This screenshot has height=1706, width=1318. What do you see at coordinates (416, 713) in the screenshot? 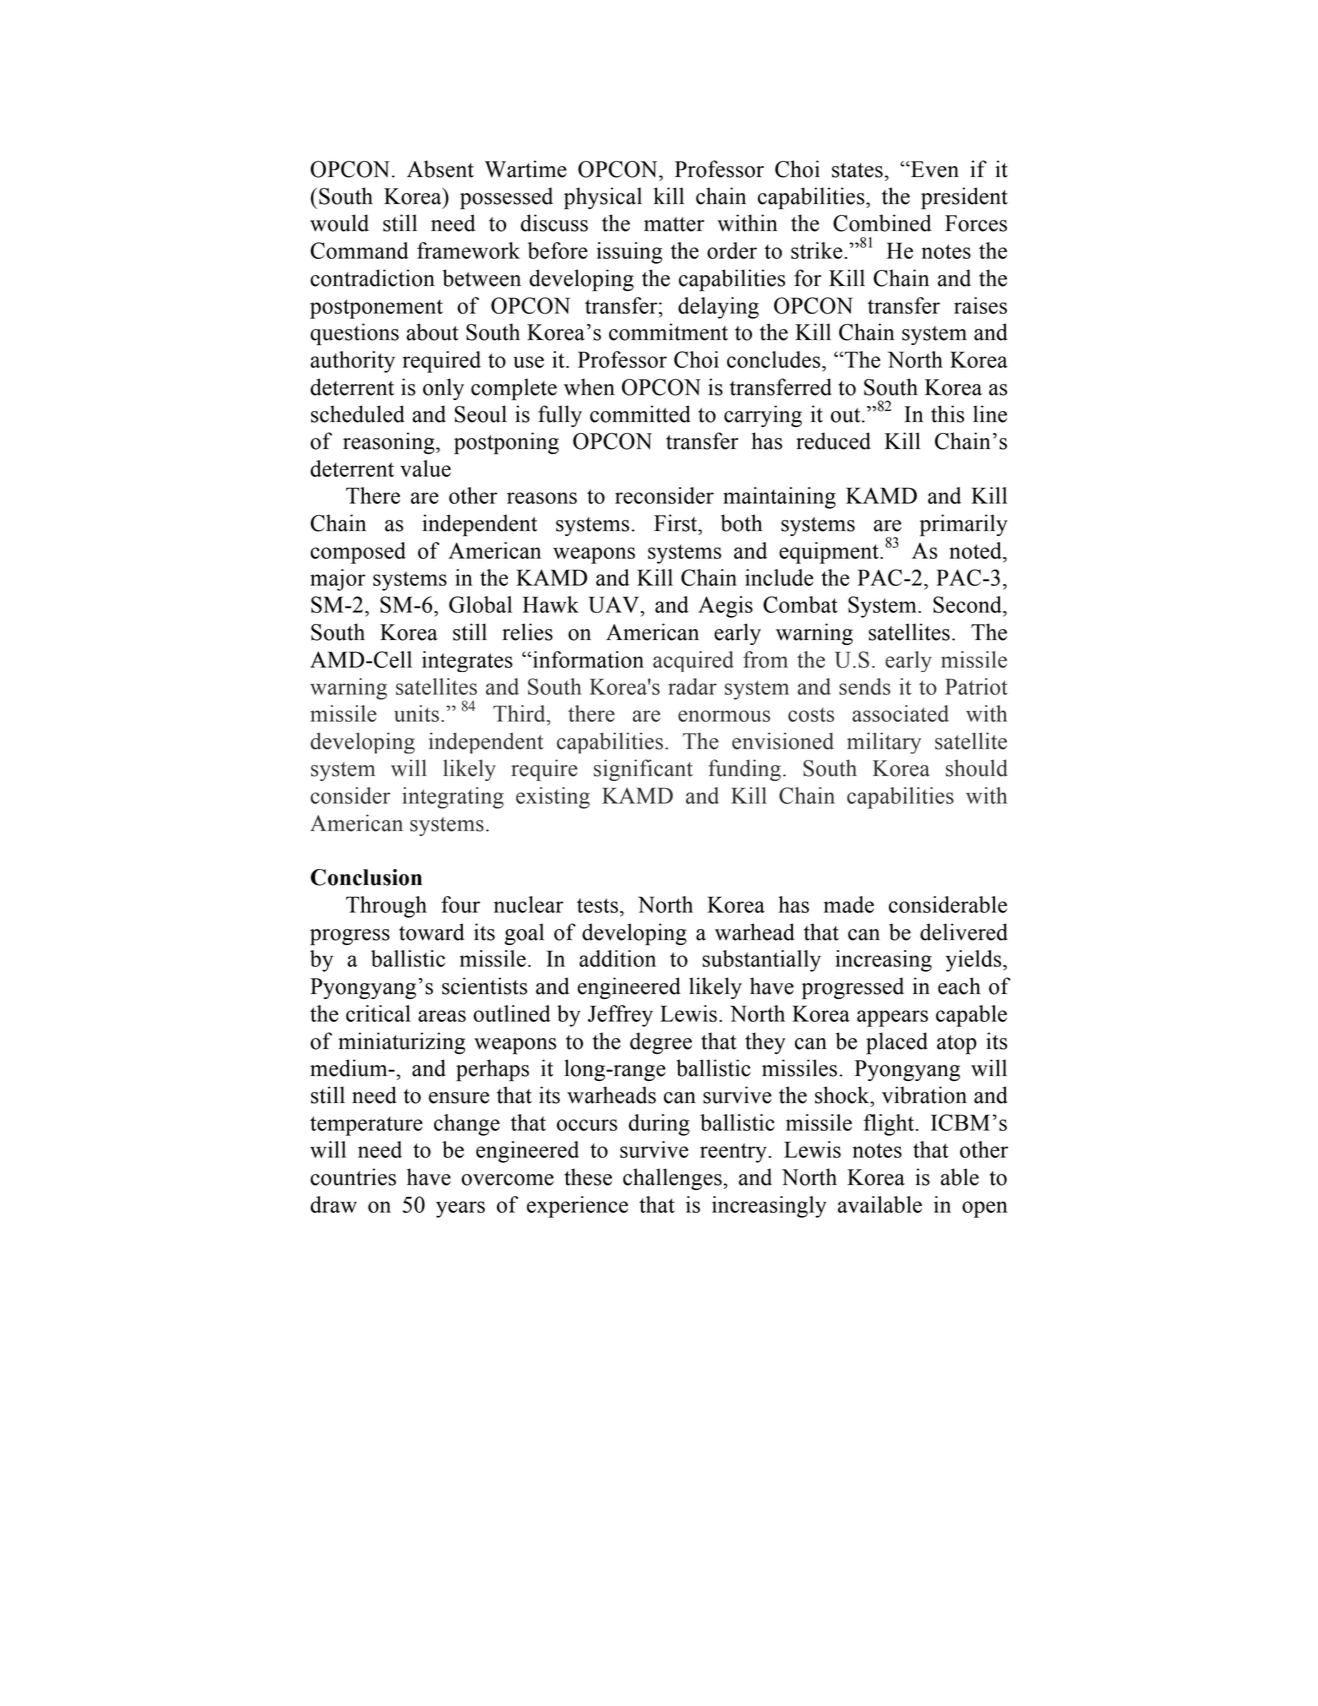
I see `units` at bounding box center [416, 713].
